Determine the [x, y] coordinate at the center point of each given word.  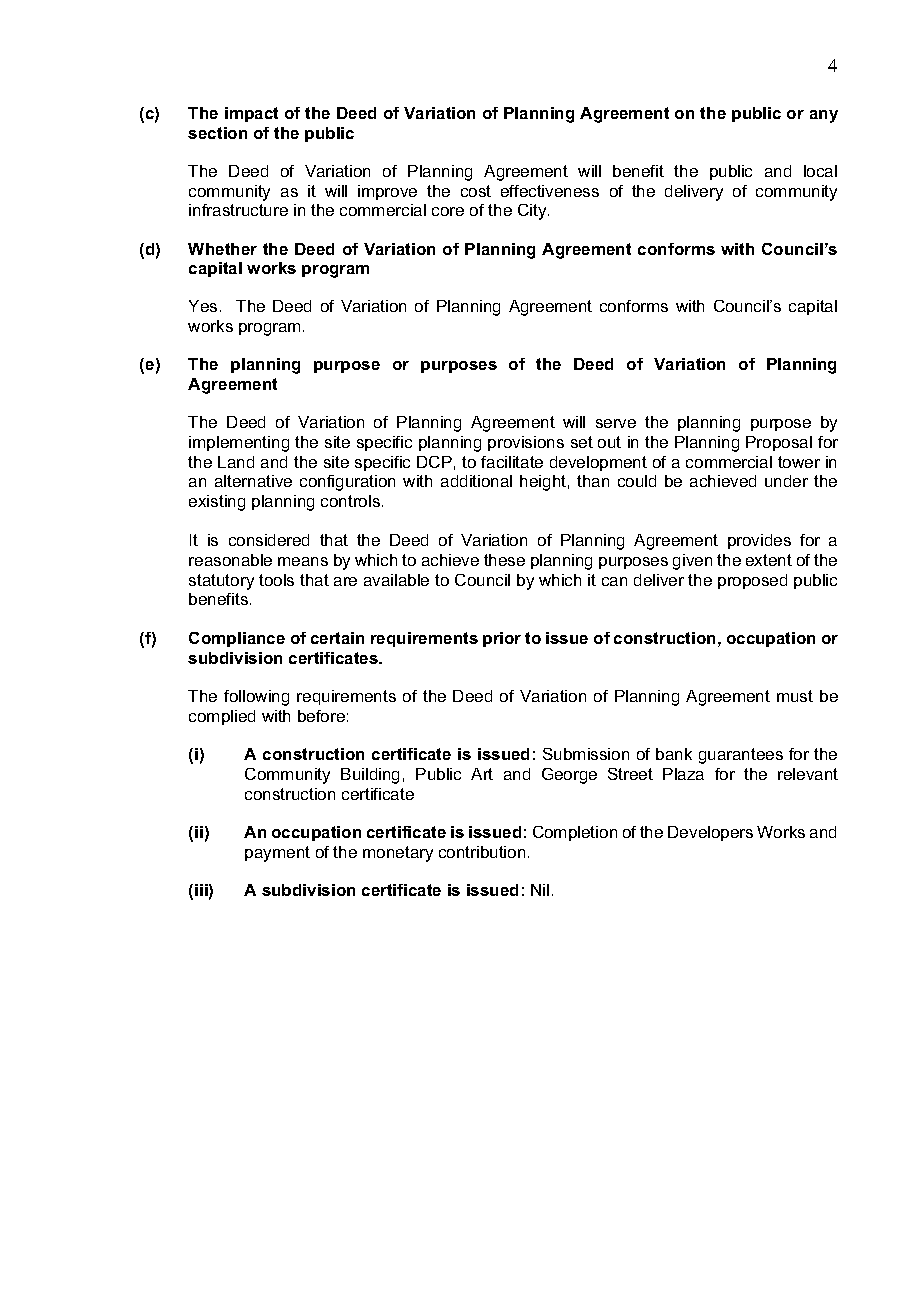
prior [502, 639]
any [824, 116]
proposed [752, 581]
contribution [482, 852]
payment [277, 854]
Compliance [237, 639]
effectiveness [550, 191]
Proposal [779, 443]
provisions [526, 443]
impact [251, 114]
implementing [239, 444]
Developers [710, 833]
